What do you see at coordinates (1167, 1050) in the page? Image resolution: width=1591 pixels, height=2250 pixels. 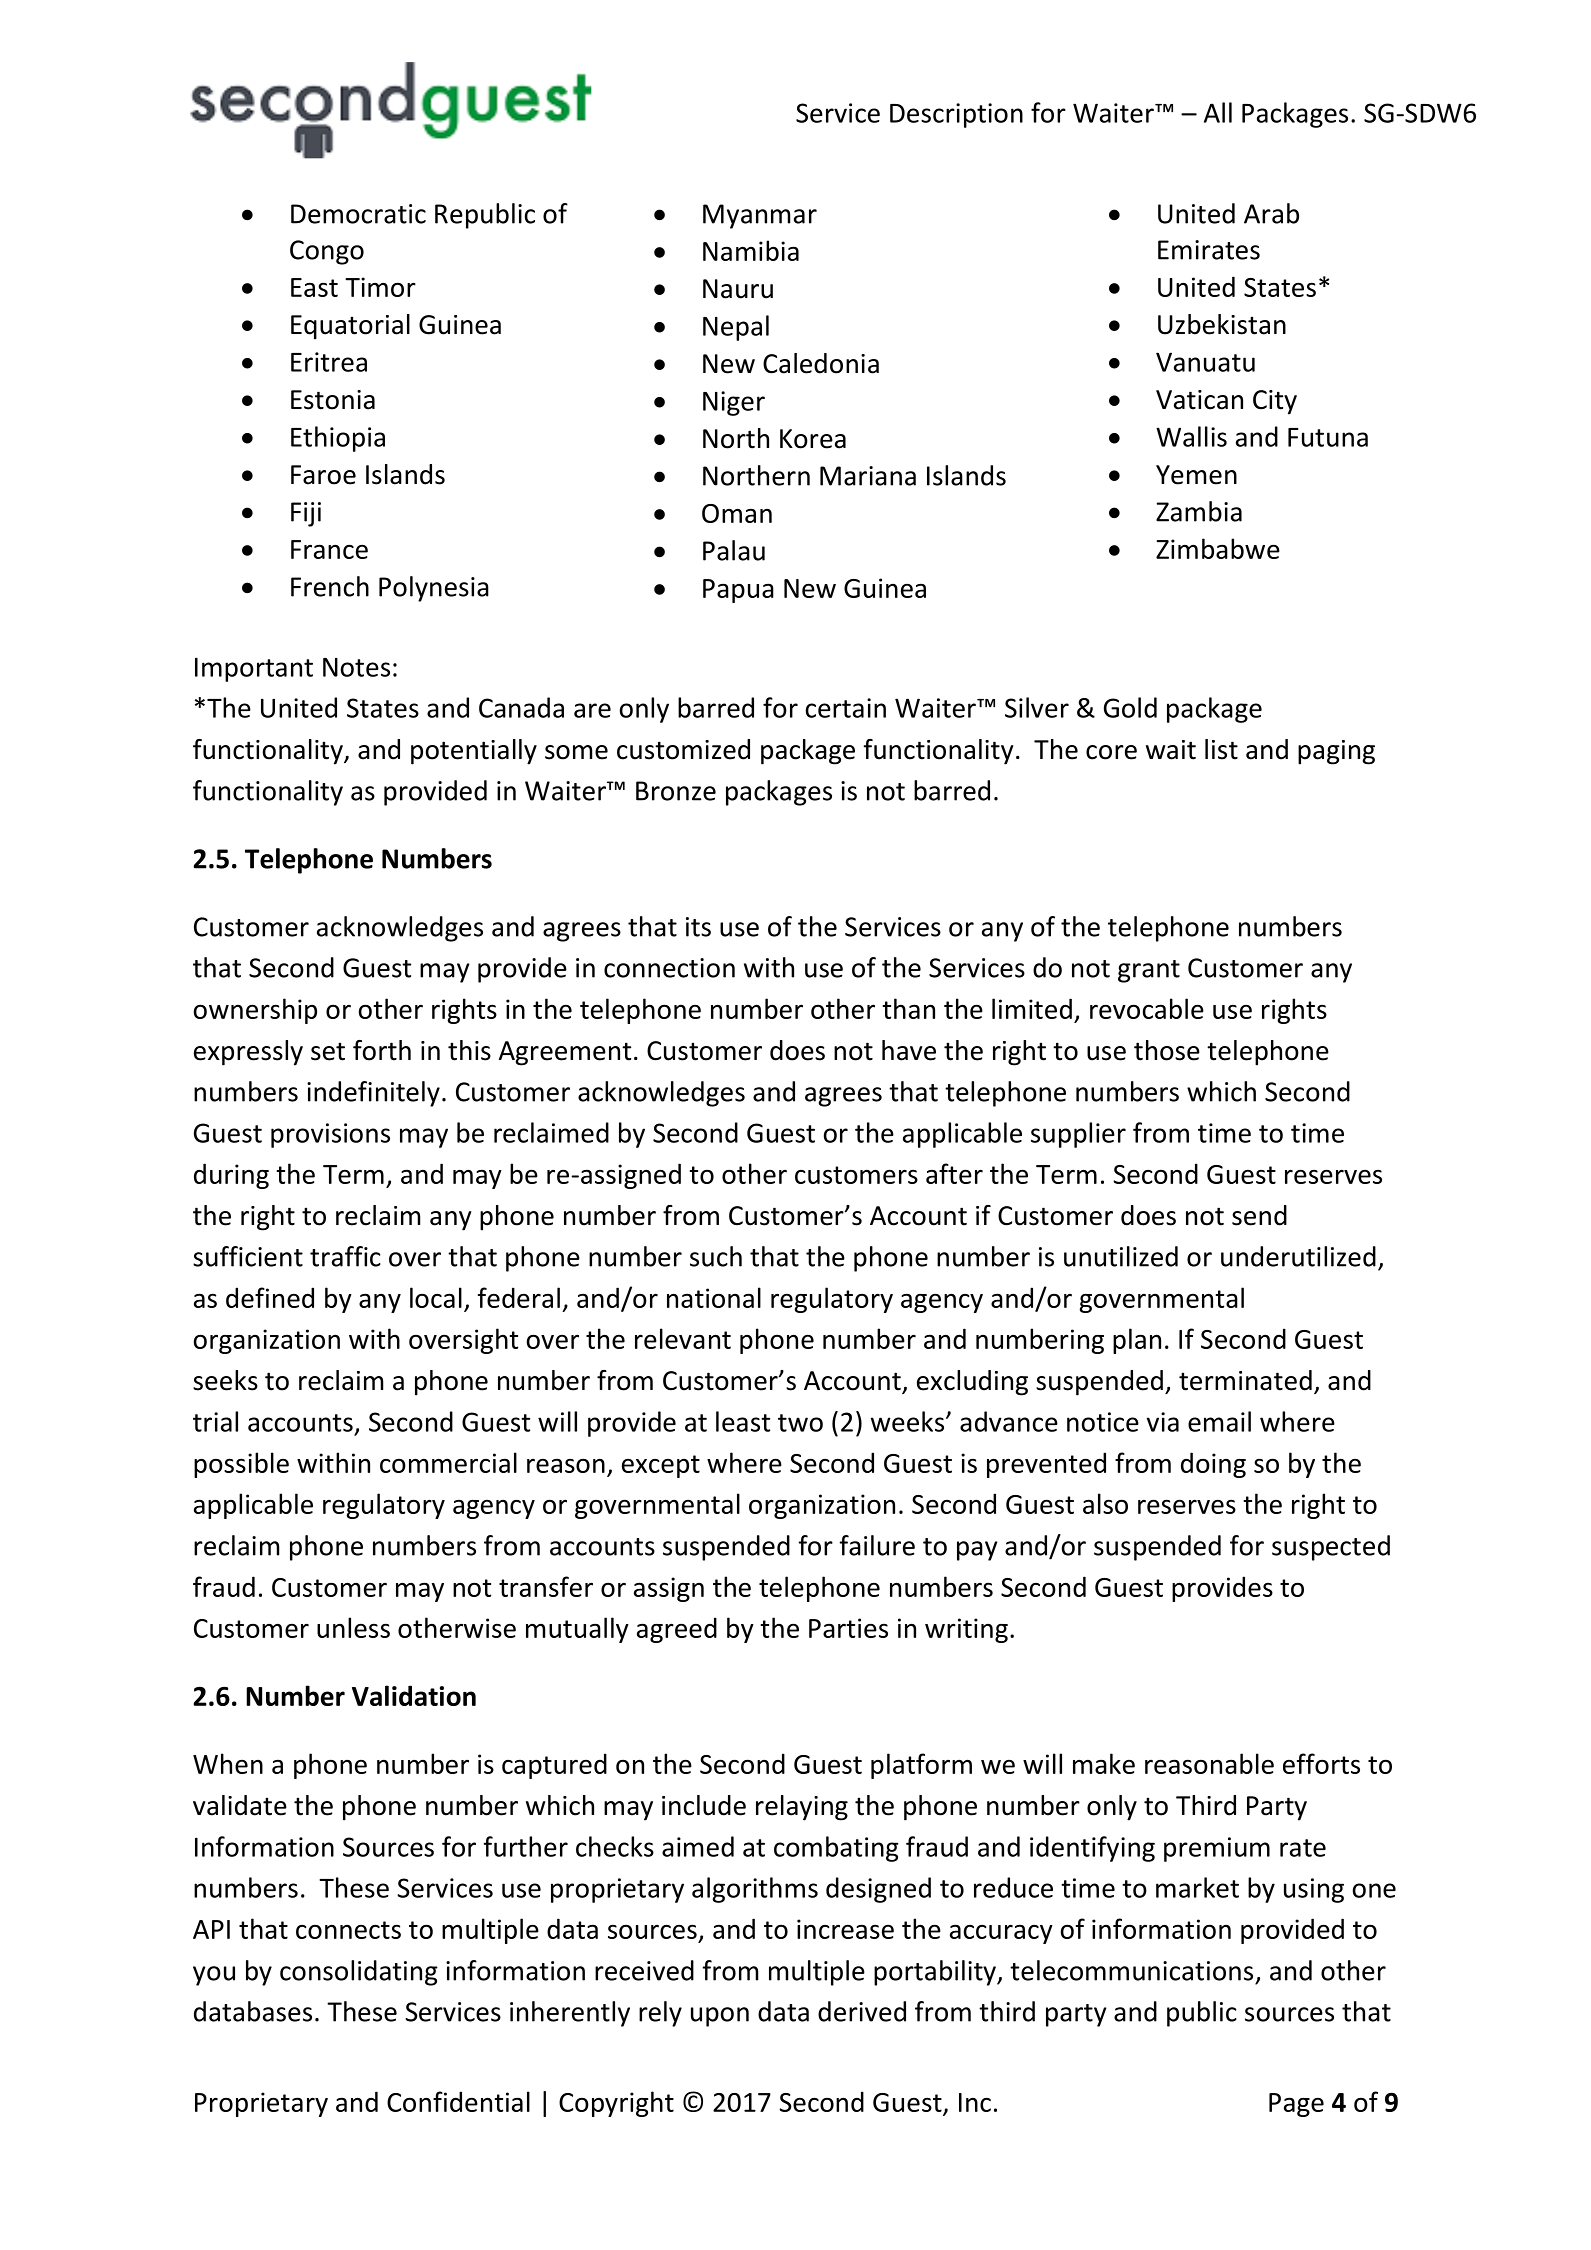 I see `those` at bounding box center [1167, 1050].
